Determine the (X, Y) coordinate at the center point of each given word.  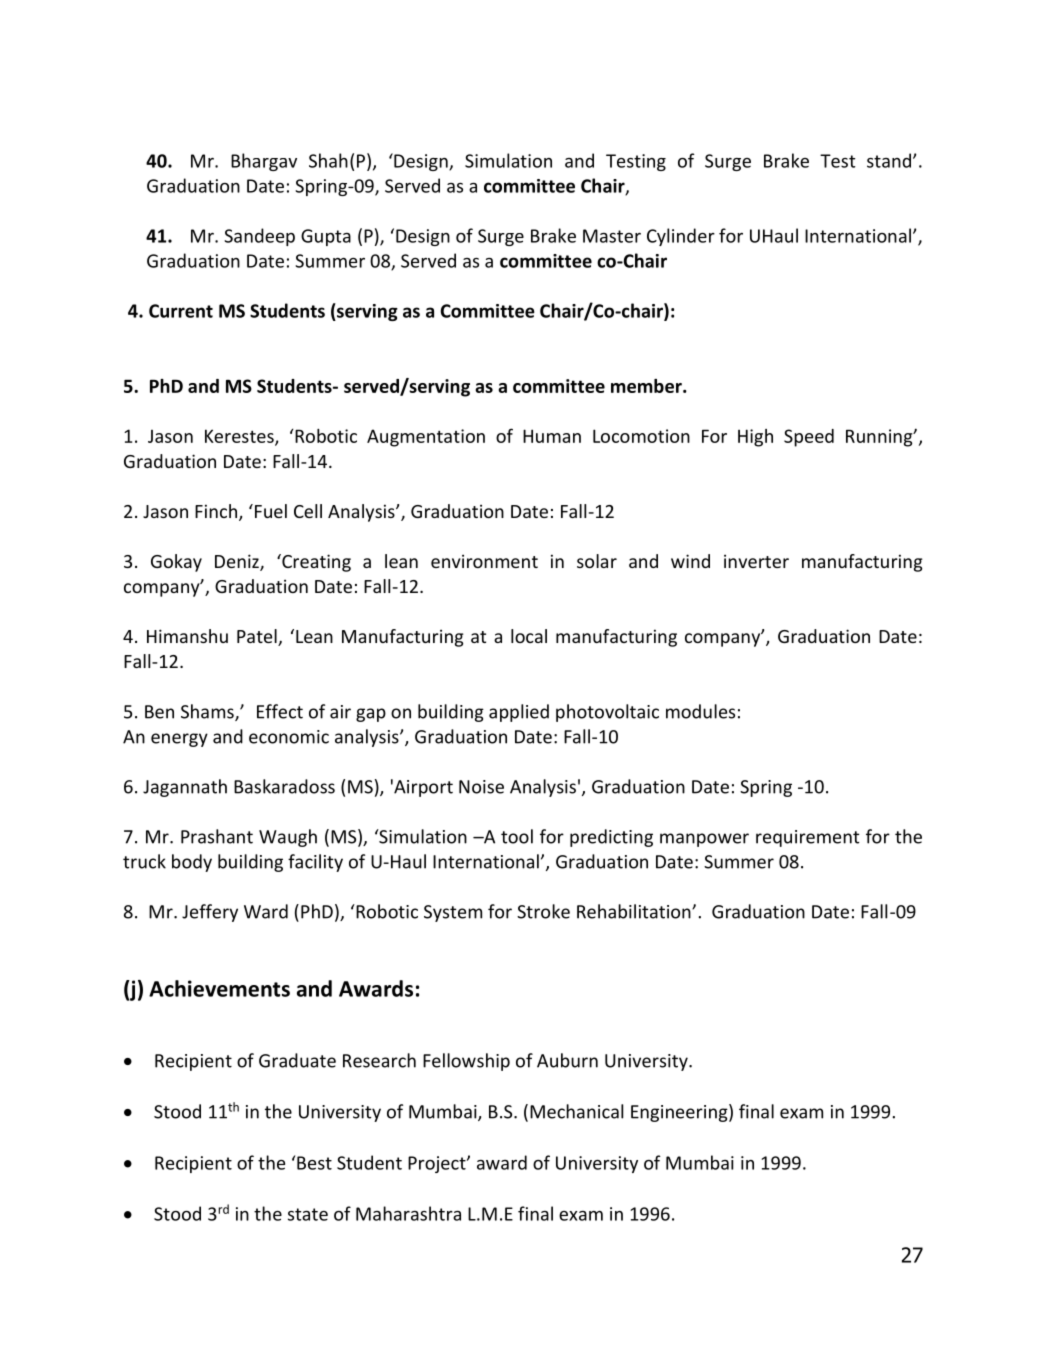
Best (314, 1163)
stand (889, 160)
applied (519, 713)
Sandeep (259, 237)
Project (438, 1164)
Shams (208, 712)
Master (612, 236)
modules (700, 711)
